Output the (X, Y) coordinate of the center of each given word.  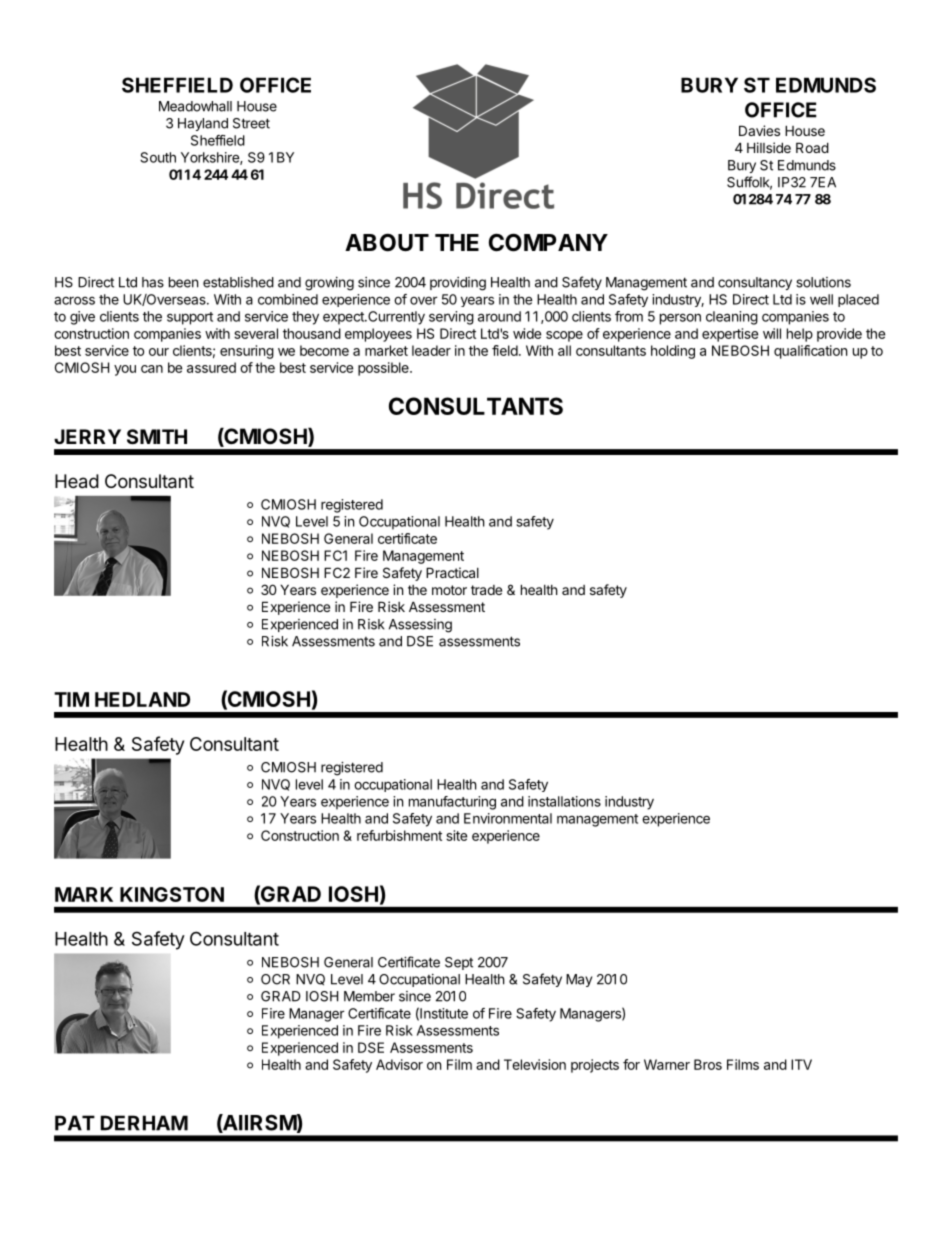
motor (449, 590)
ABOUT (387, 243)
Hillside (769, 147)
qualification (810, 352)
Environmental (508, 818)
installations (564, 801)
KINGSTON (172, 894)
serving (451, 318)
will (772, 333)
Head (77, 481)
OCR (275, 979)
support (190, 318)
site (456, 835)
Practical (452, 572)
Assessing (420, 626)
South (158, 157)
